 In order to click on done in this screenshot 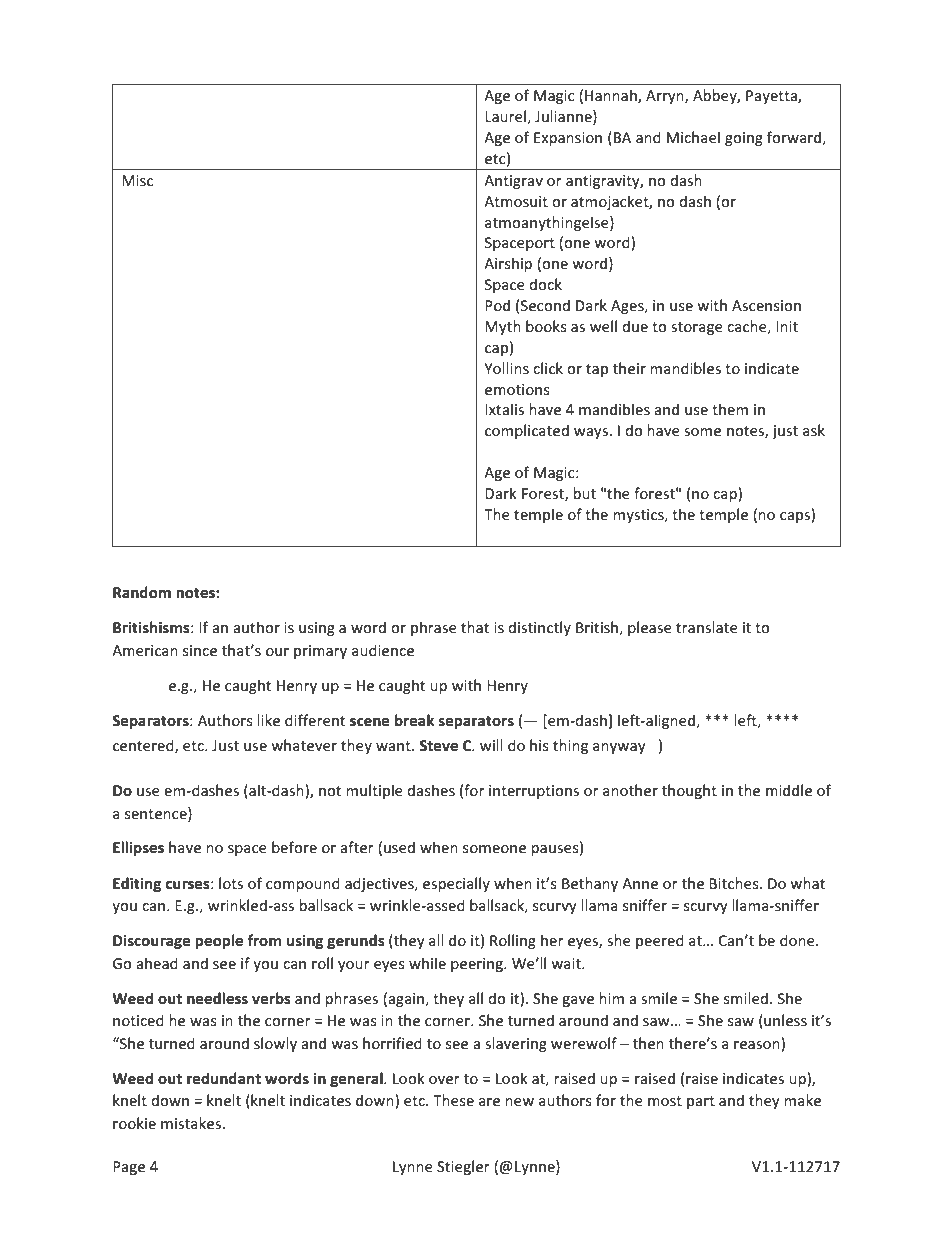, I will do `click(798, 940)`.
